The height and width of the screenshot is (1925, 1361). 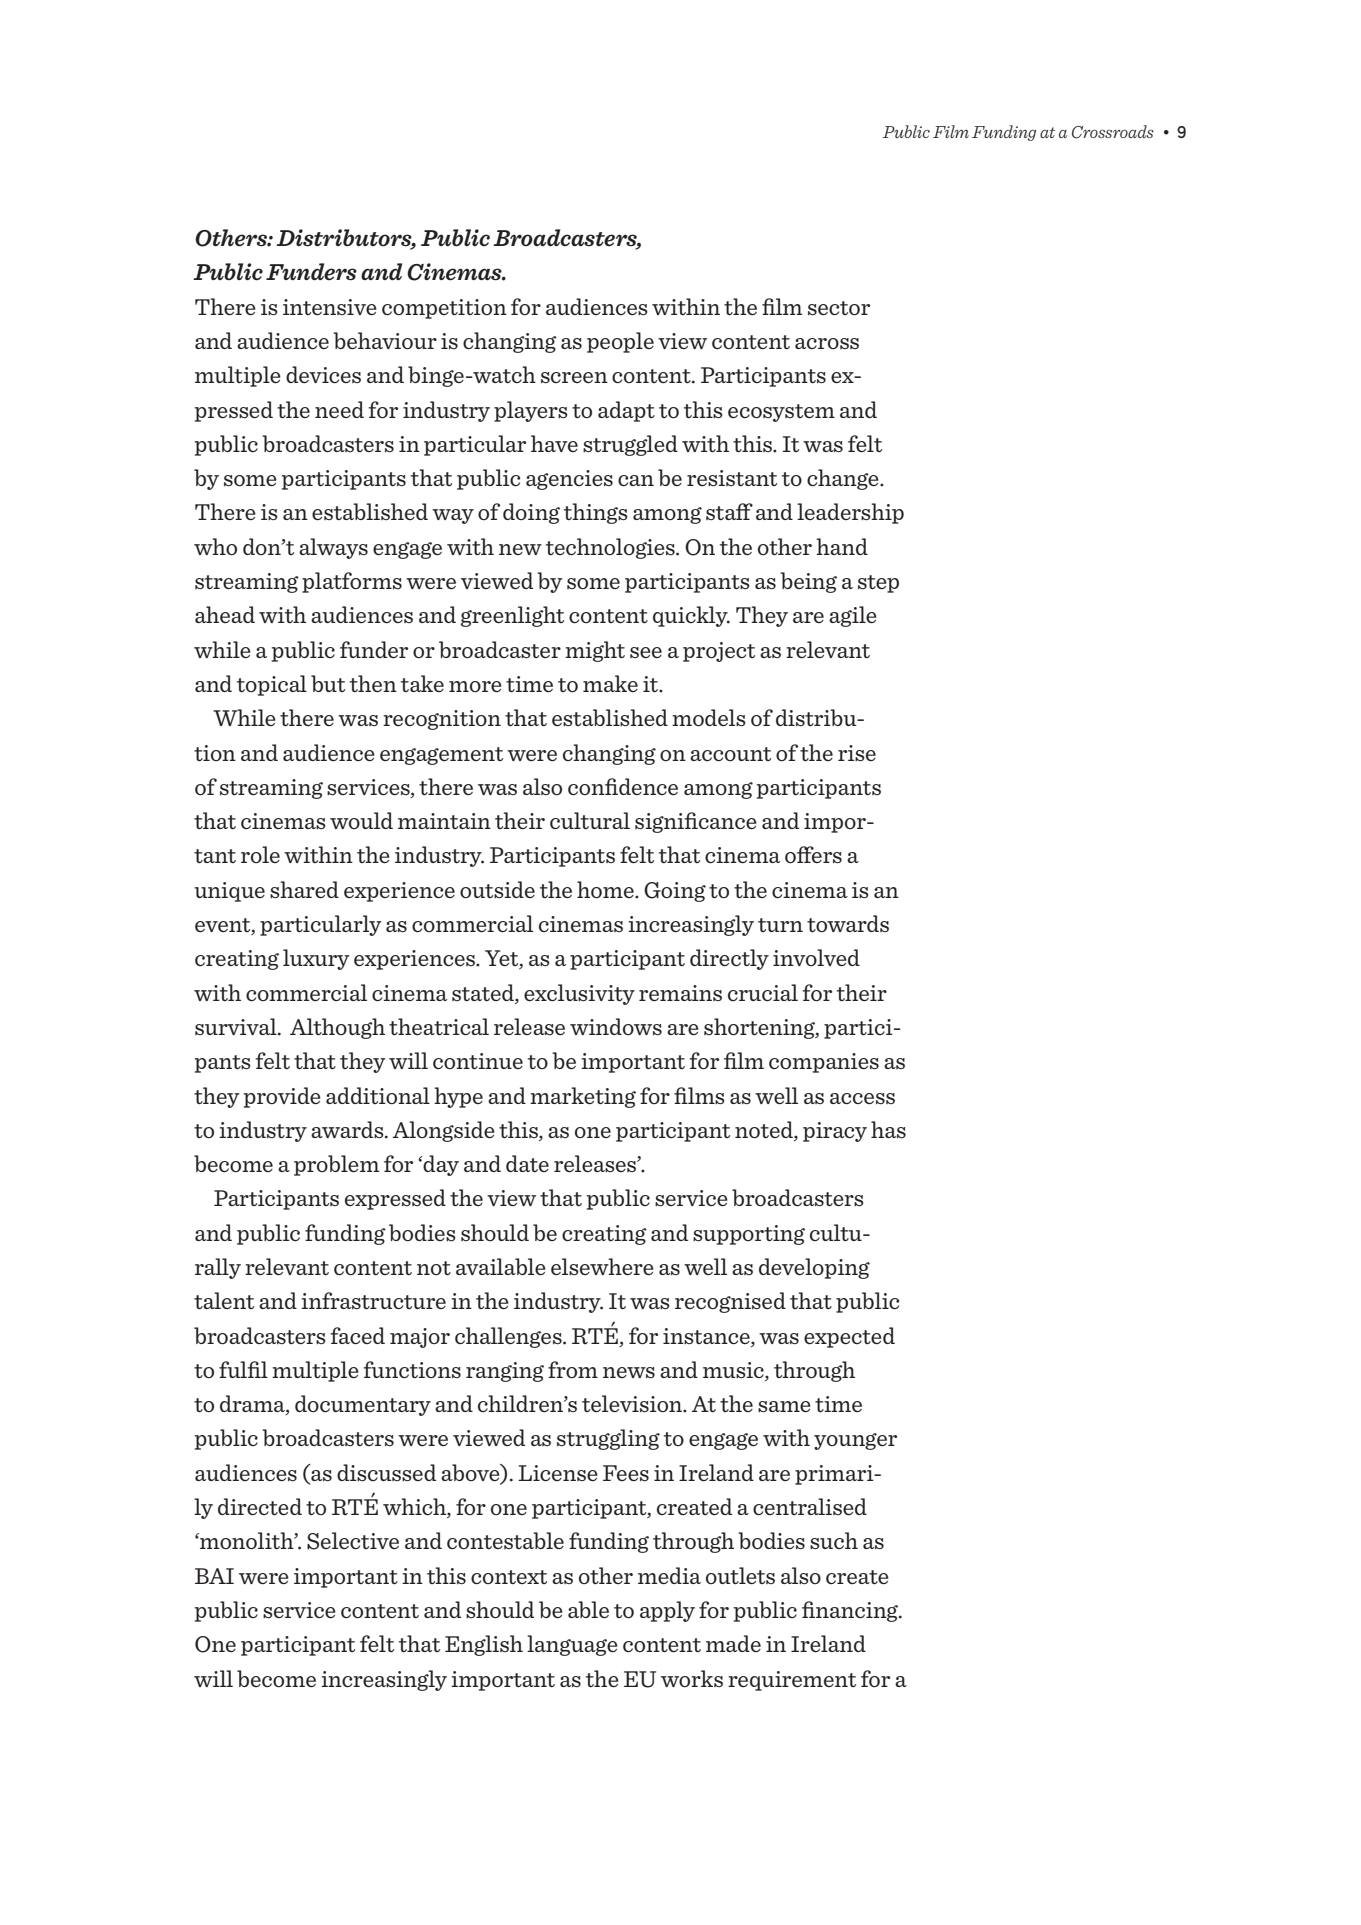 What do you see at coordinates (373, 683) in the screenshot?
I see `then` at bounding box center [373, 683].
